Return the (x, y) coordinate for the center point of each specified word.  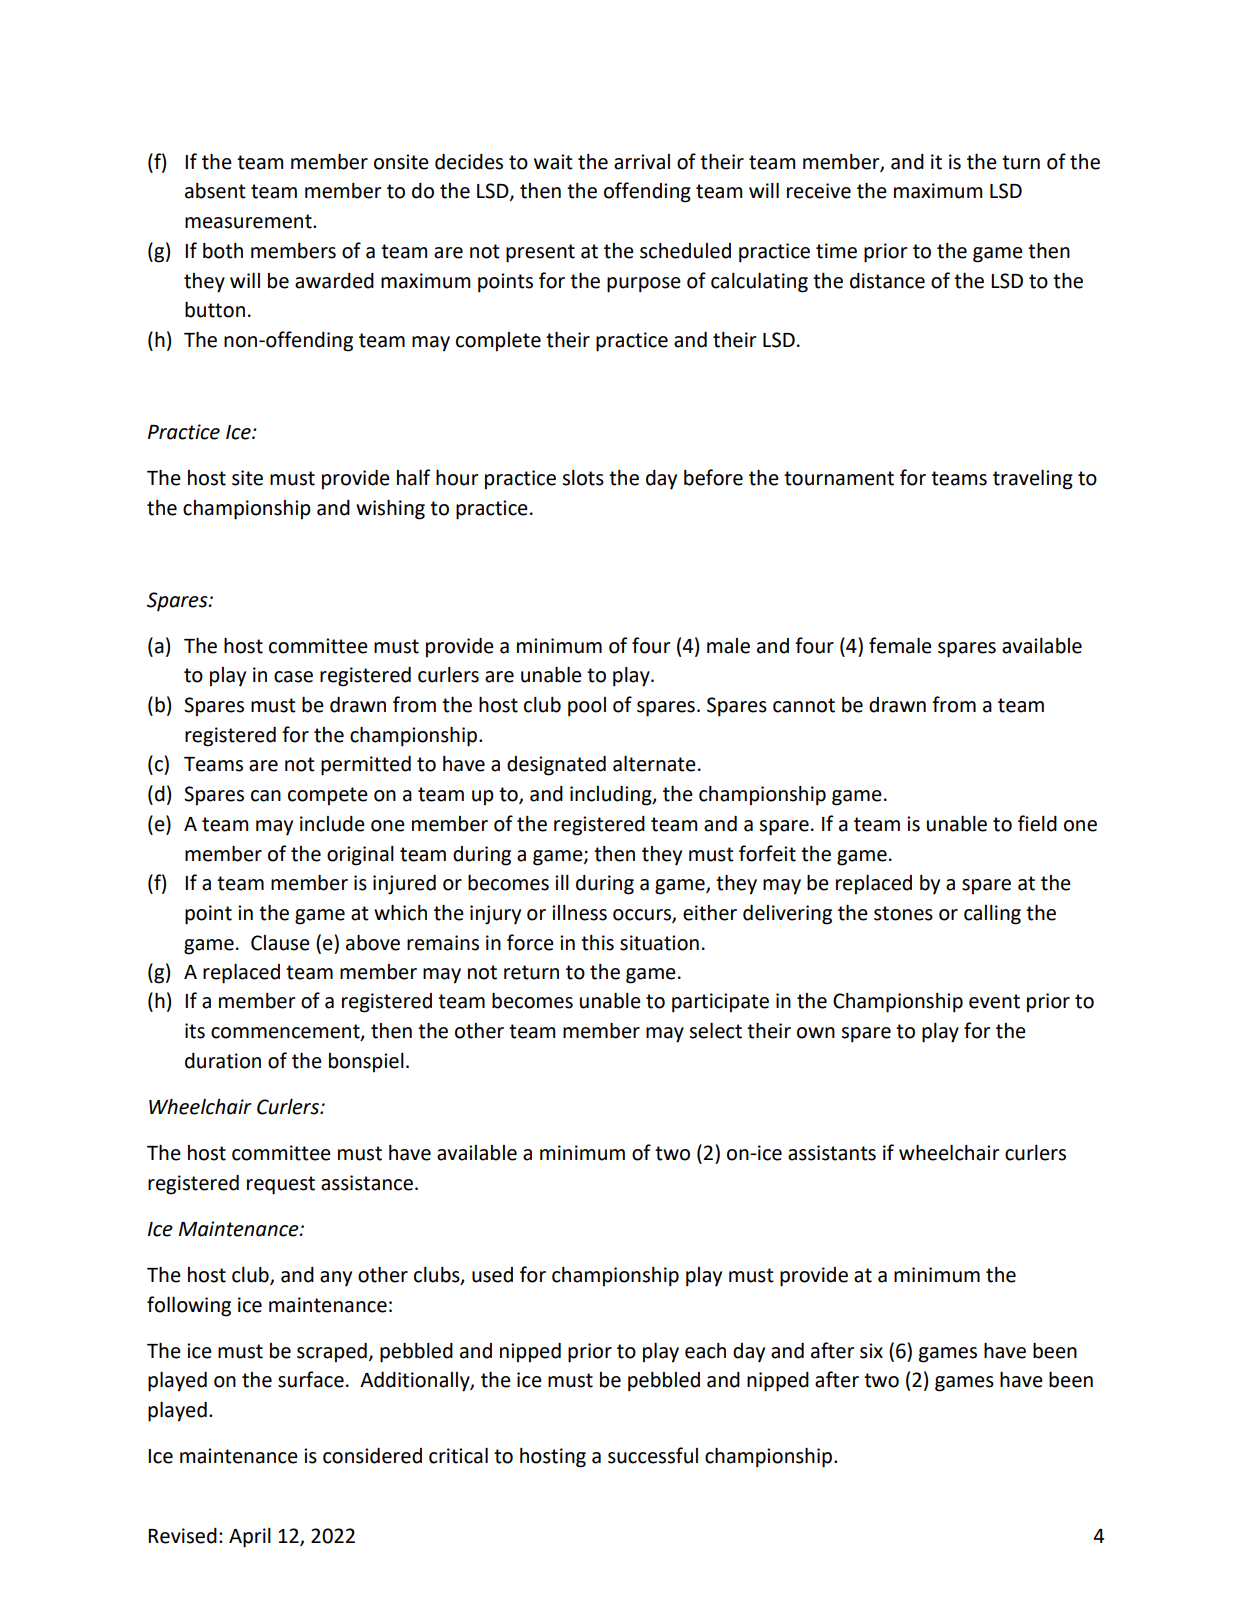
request (281, 1185)
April (250, 1538)
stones (903, 913)
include (332, 824)
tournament (839, 478)
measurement (249, 221)
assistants (832, 1153)
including (612, 796)
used (492, 1275)
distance (887, 281)
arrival (642, 162)
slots (583, 478)
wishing (390, 510)
